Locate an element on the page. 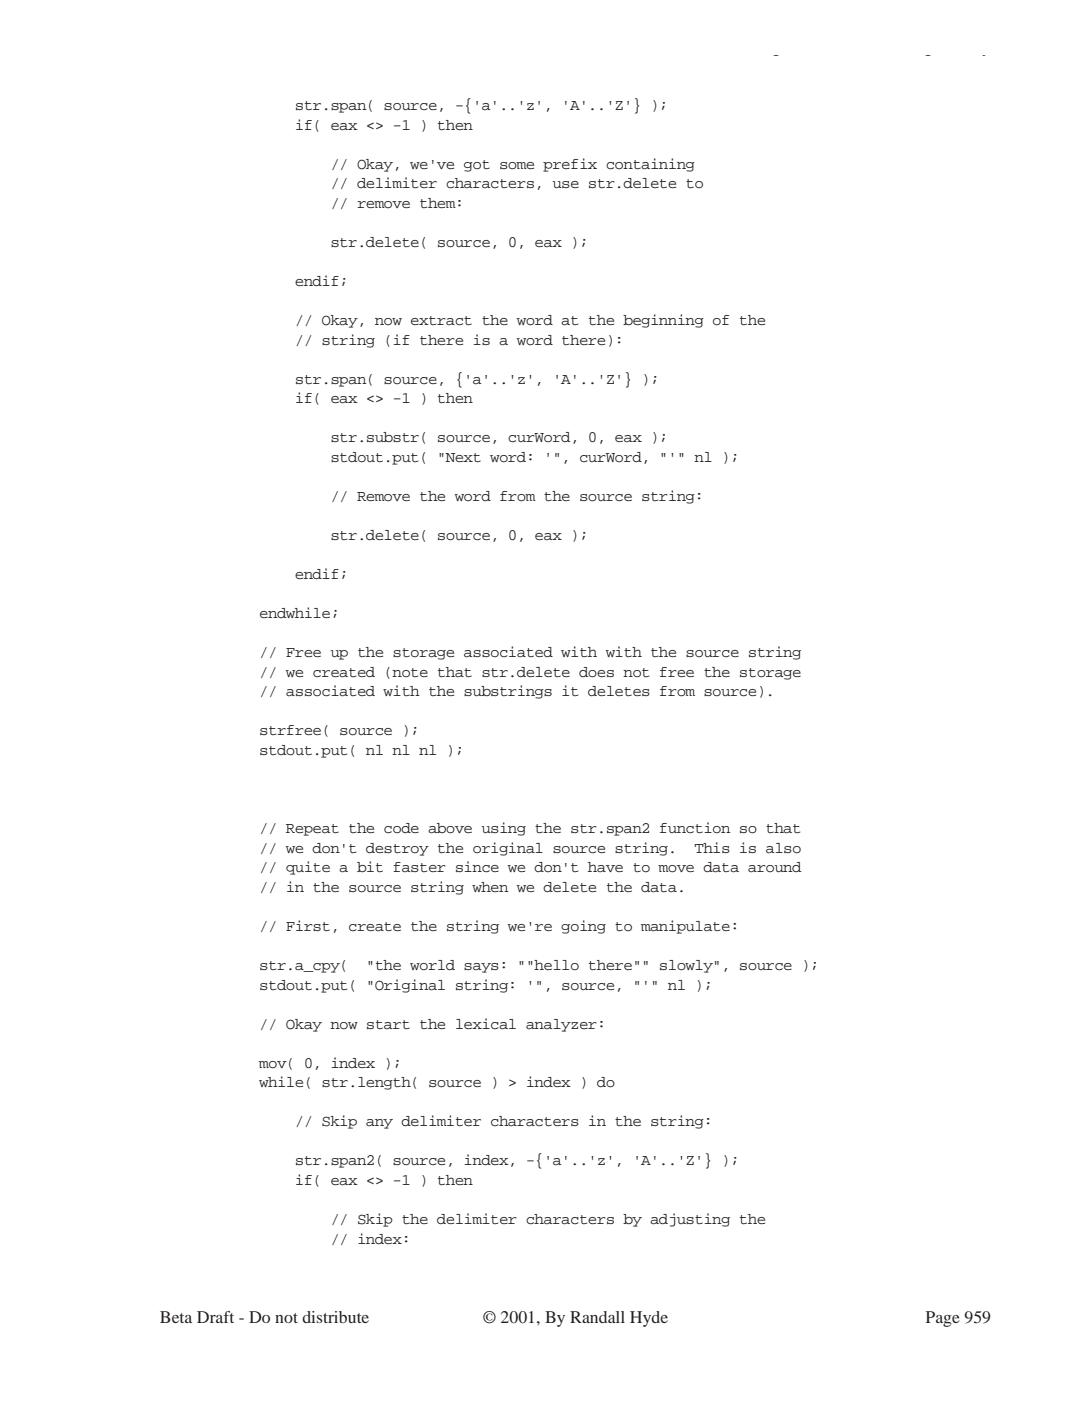  got is located at coordinates (477, 166).
